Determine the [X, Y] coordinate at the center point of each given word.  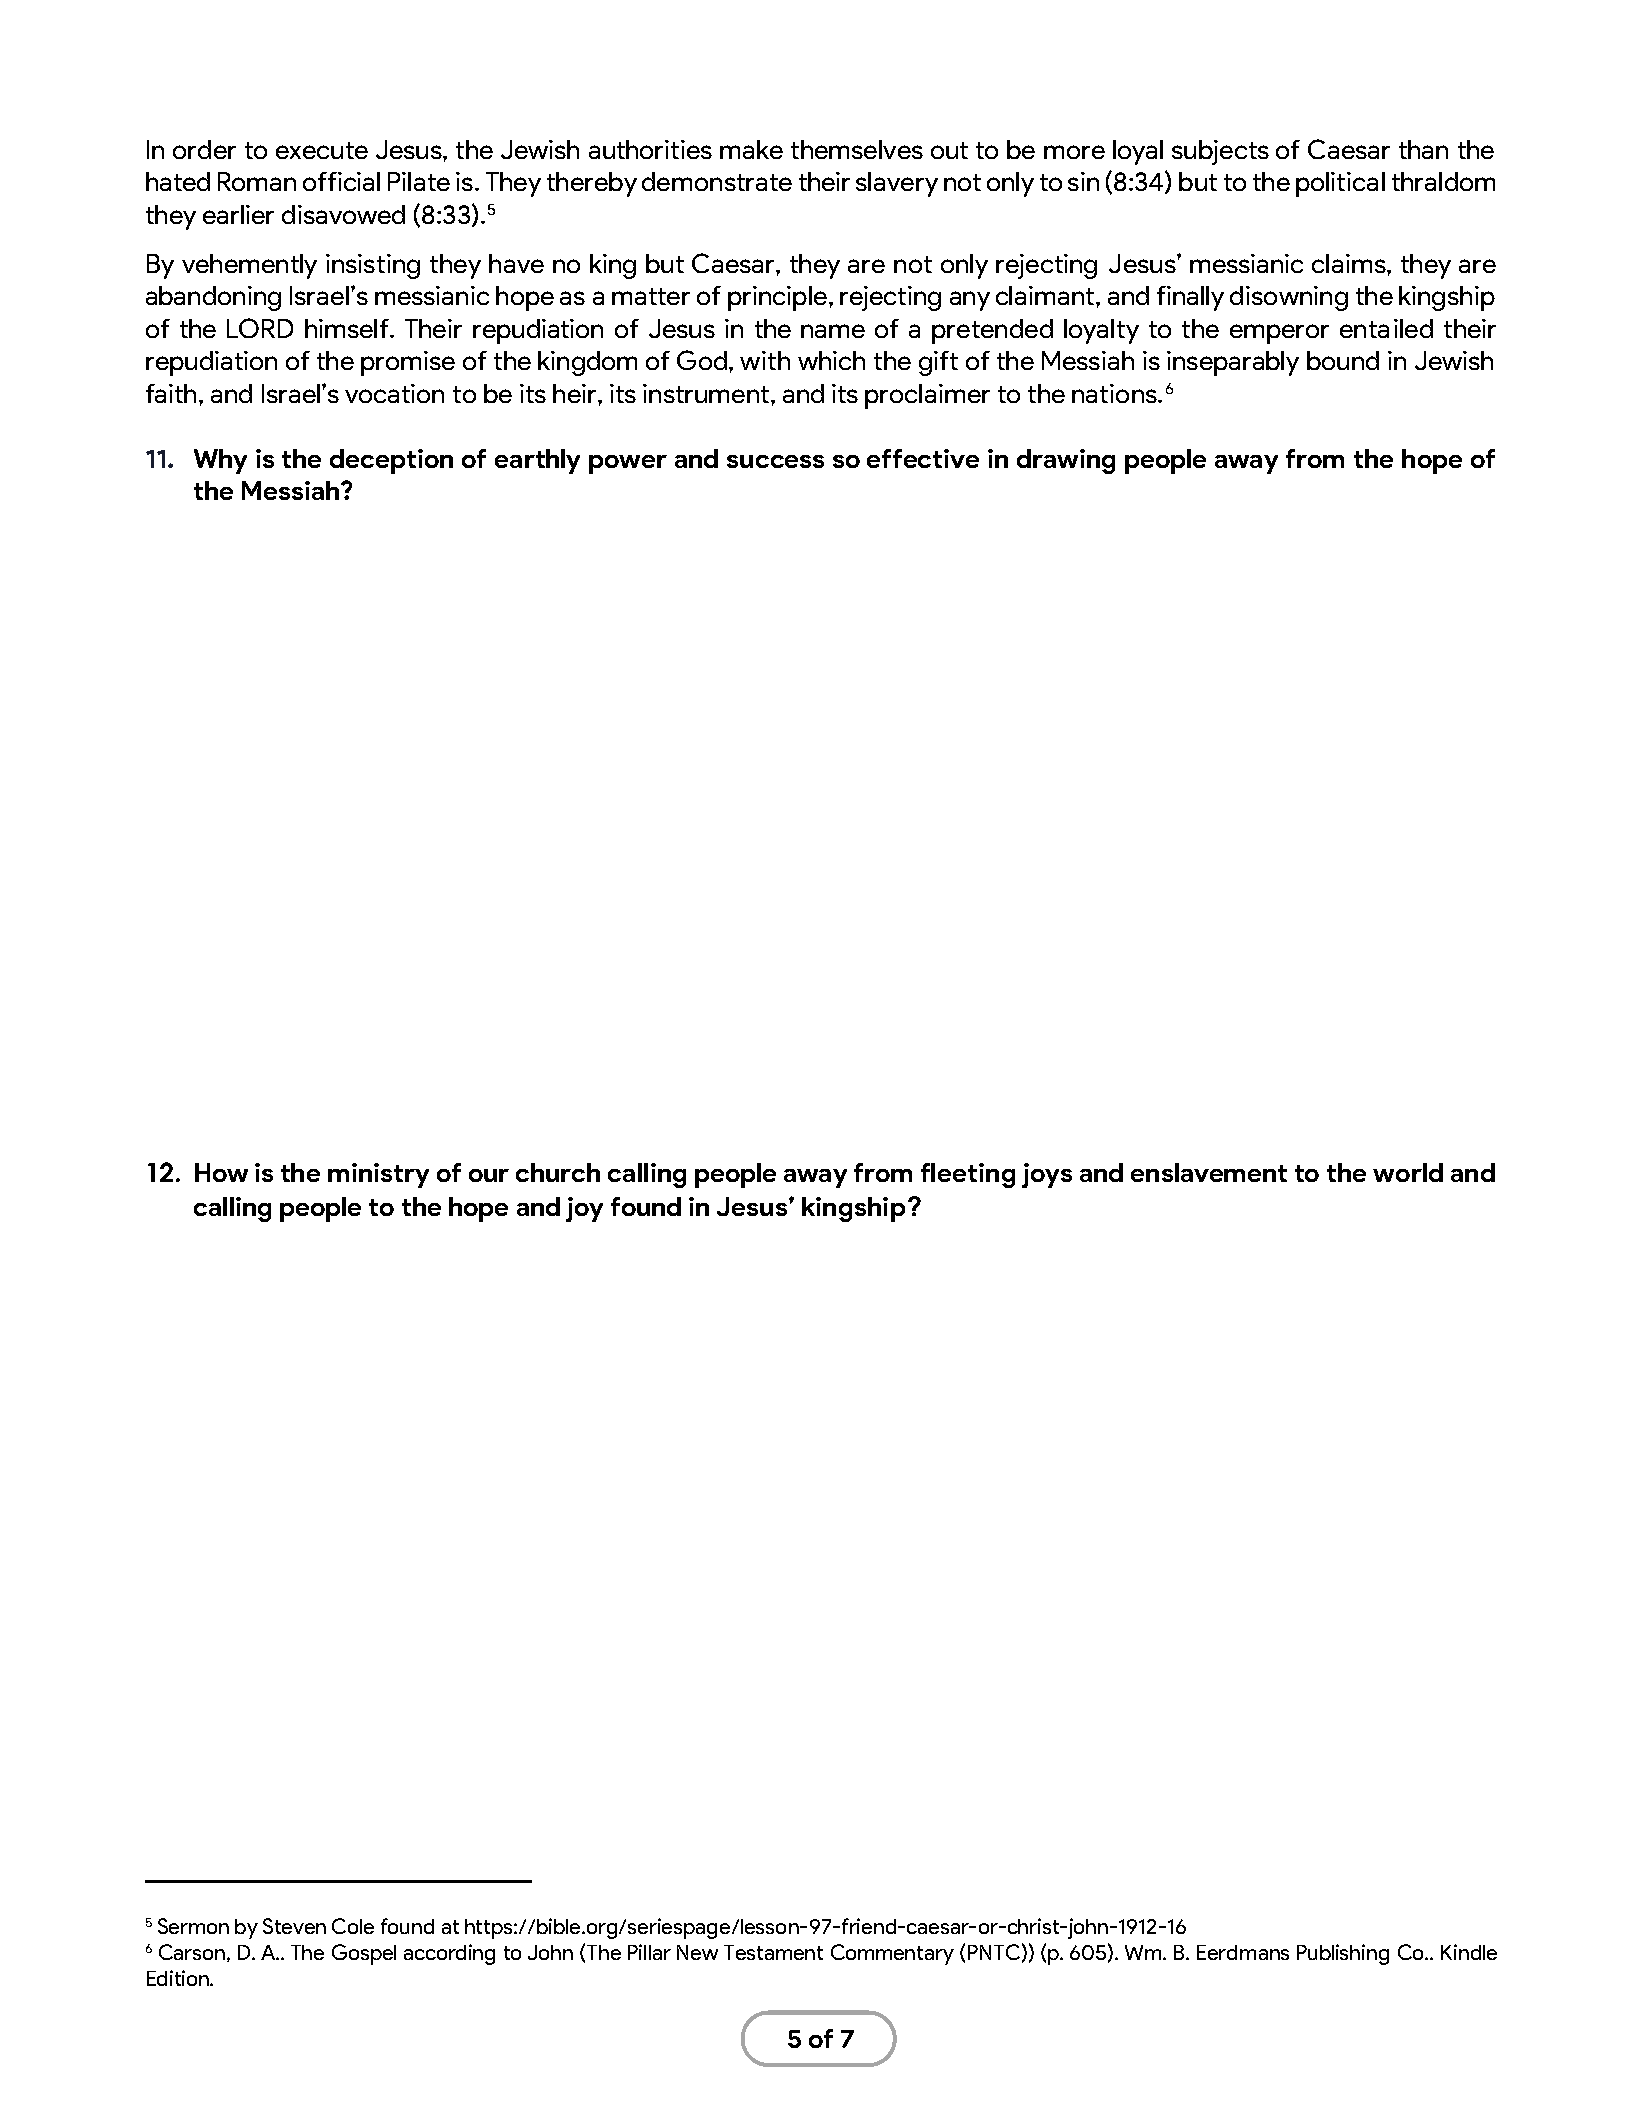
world [1408, 1172]
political [1340, 184]
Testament [773, 1952]
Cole [353, 1926]
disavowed [343, 214]
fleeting [968, 1175]
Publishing [1343, 1954]
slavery [897, 184]
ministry [378, 1175]
